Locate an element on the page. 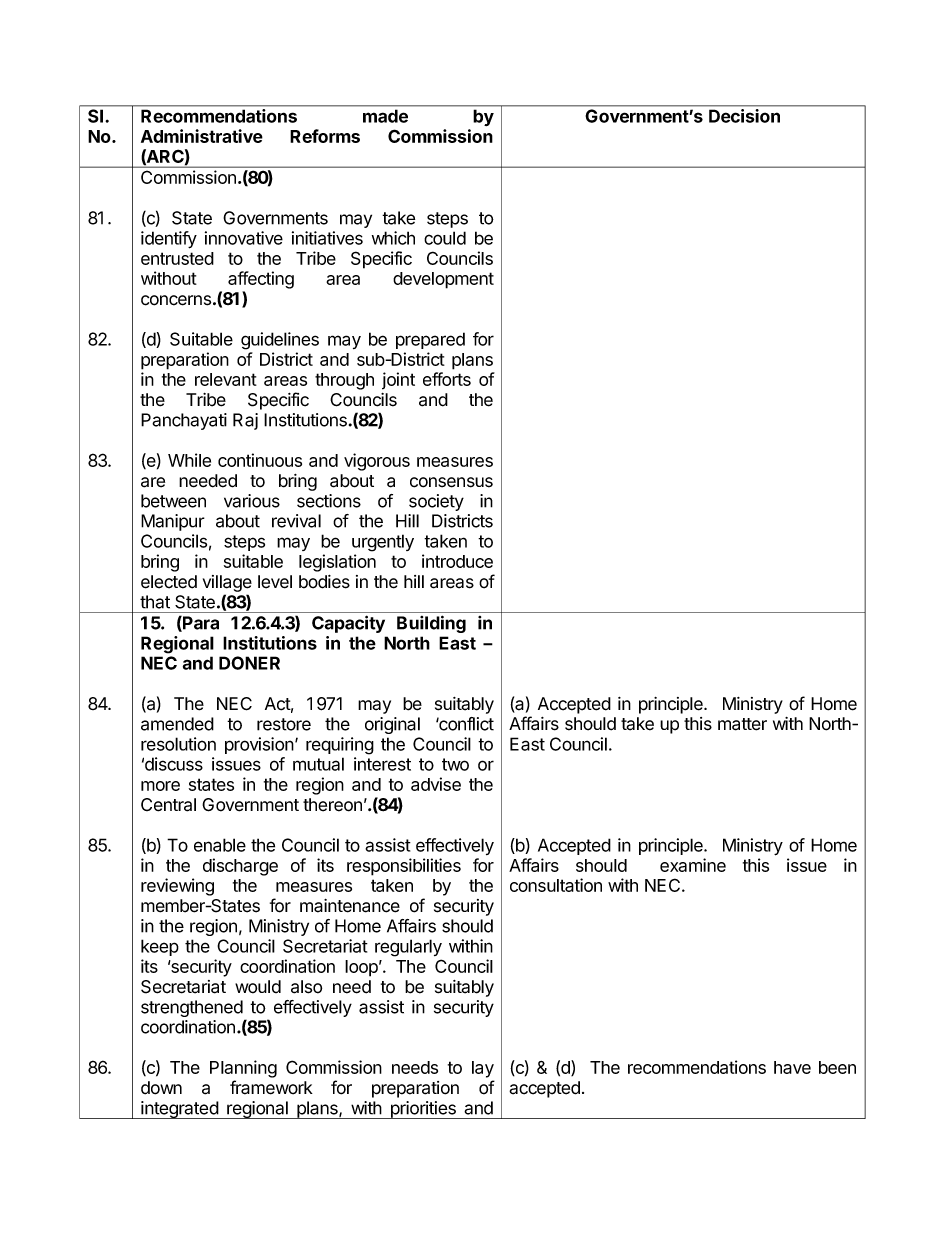 This image has width=952, height=1233. made is located at coordinates (385, 116).
